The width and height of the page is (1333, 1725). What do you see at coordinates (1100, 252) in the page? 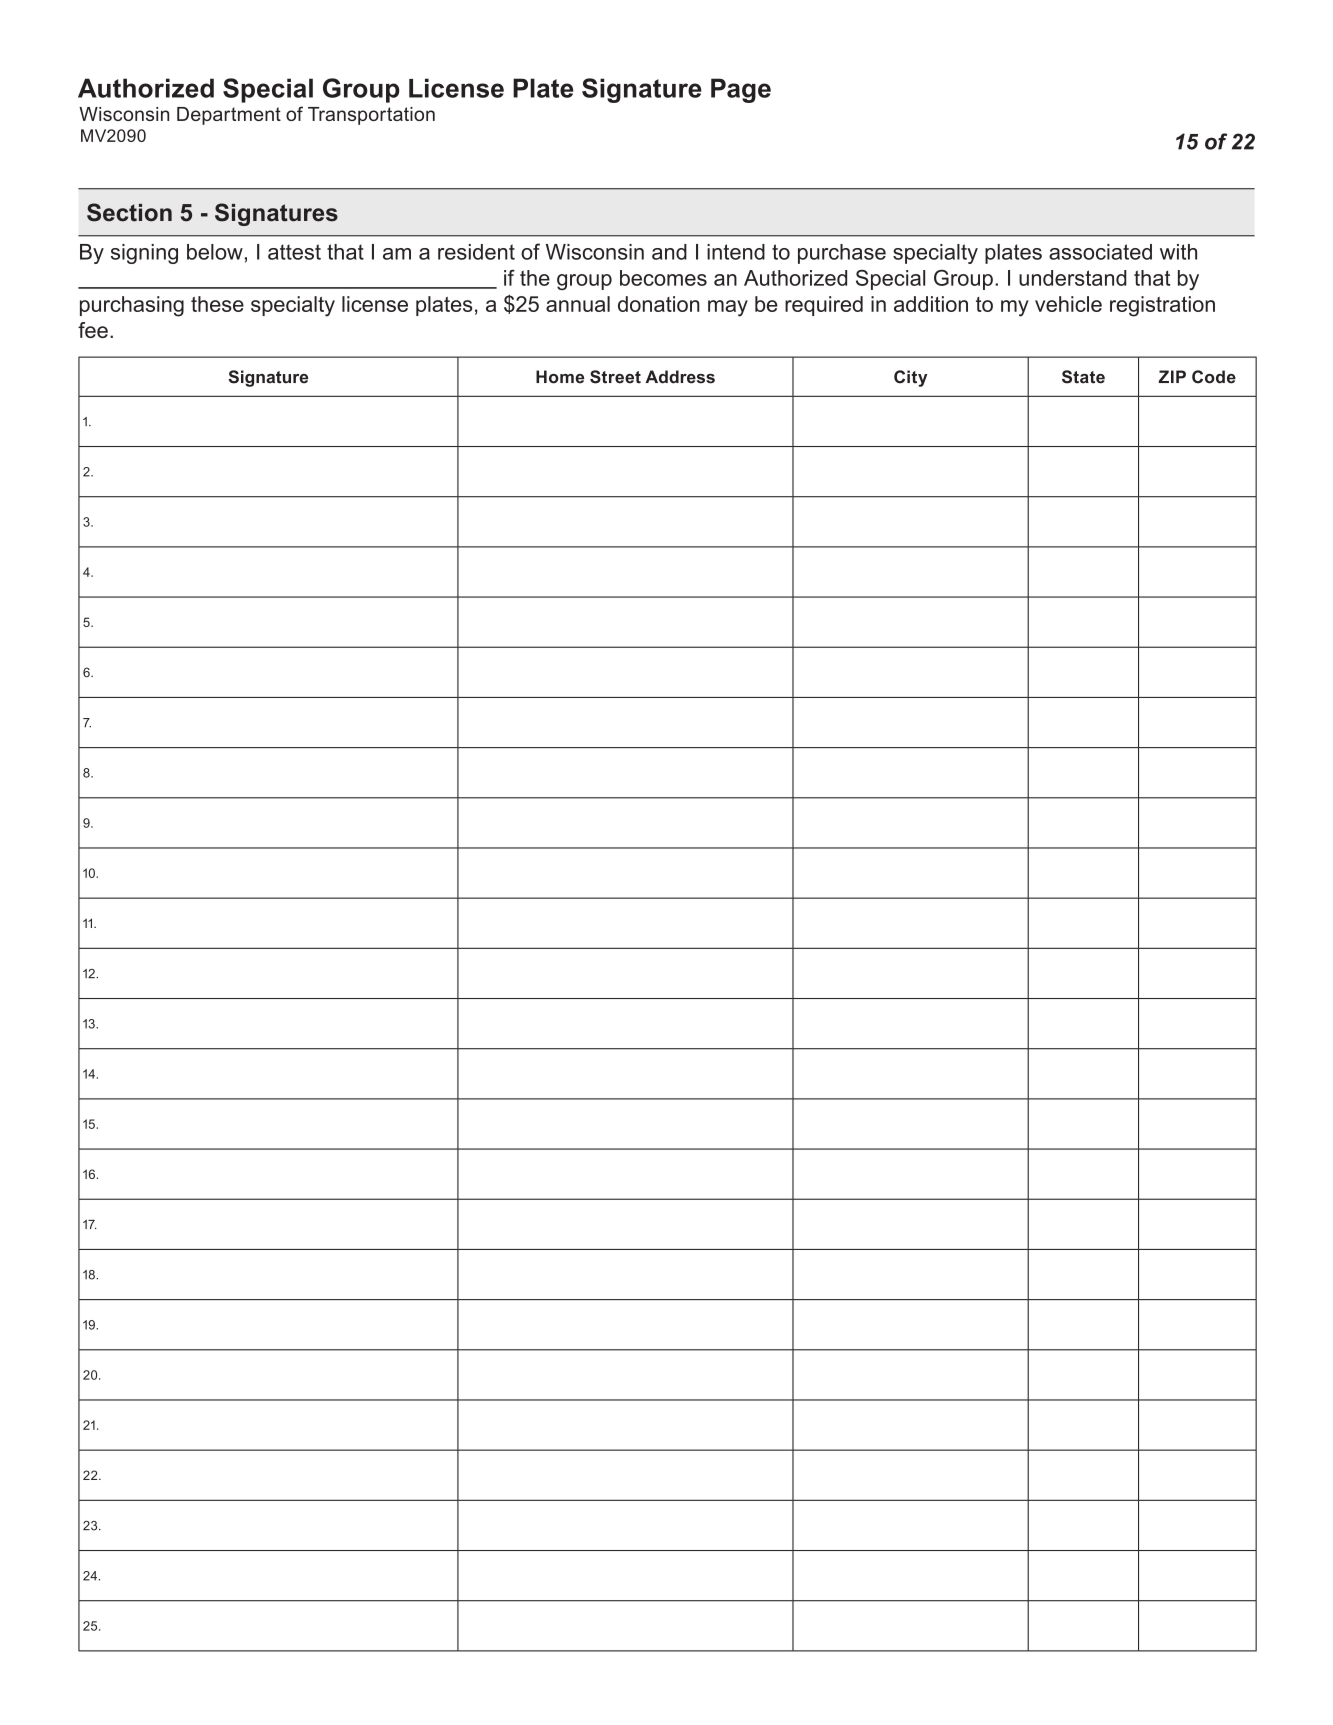
I see `associated` at bounding box center [1100, 252].
